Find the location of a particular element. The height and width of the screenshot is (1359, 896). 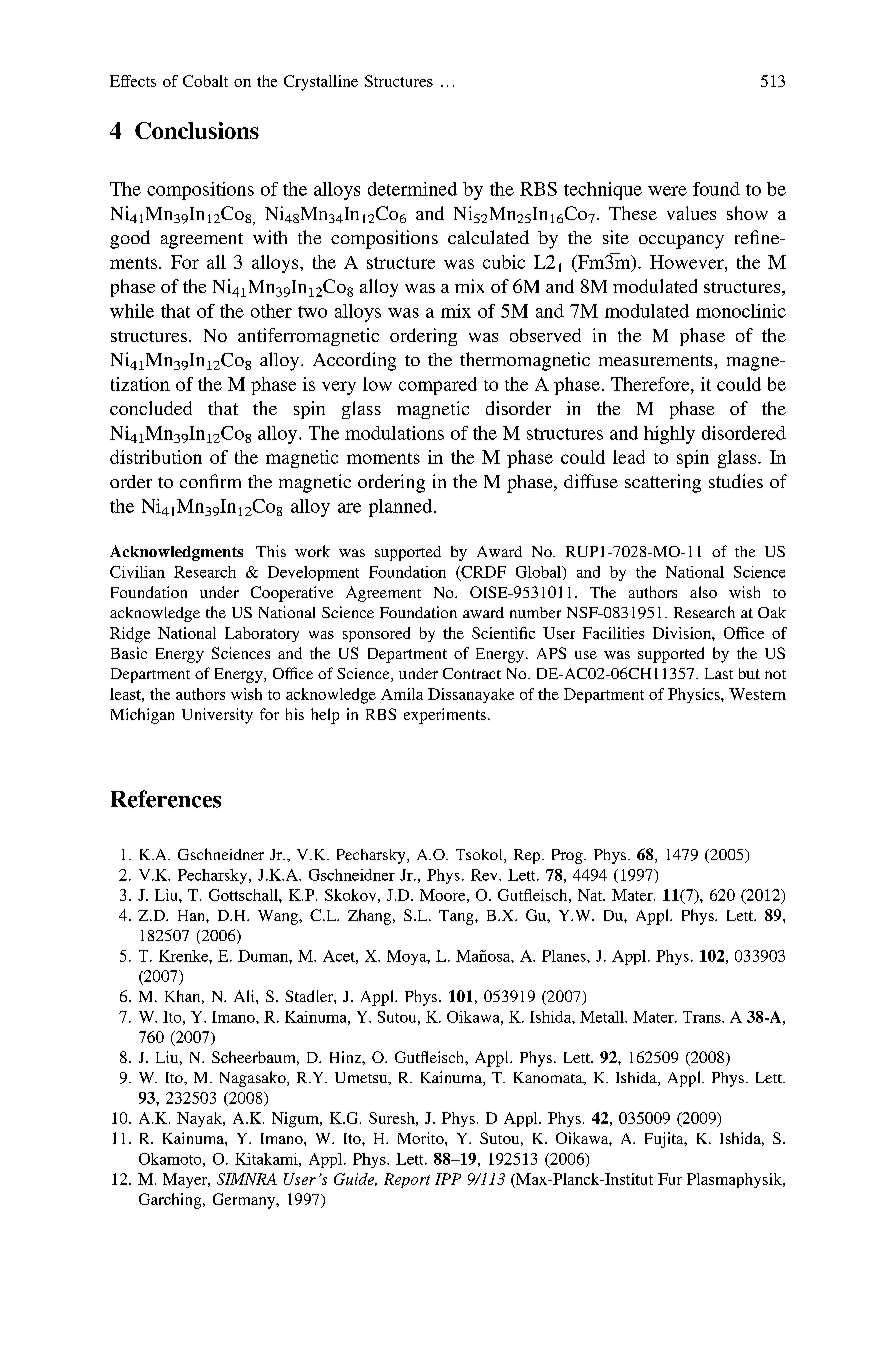

Gottschall is located at coordinates (244, 895).
